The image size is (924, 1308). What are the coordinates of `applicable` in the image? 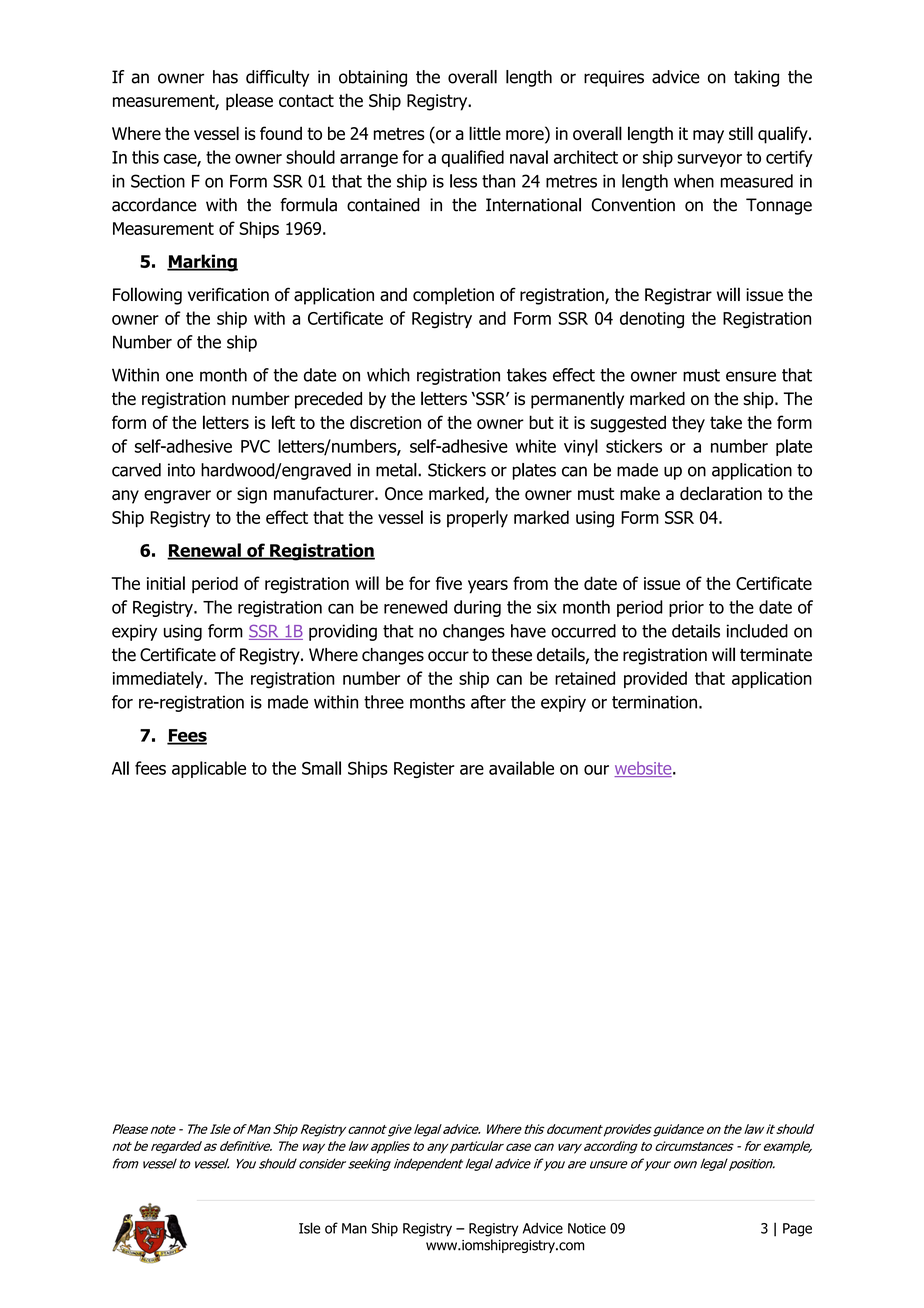 It's located at (209, 769).
